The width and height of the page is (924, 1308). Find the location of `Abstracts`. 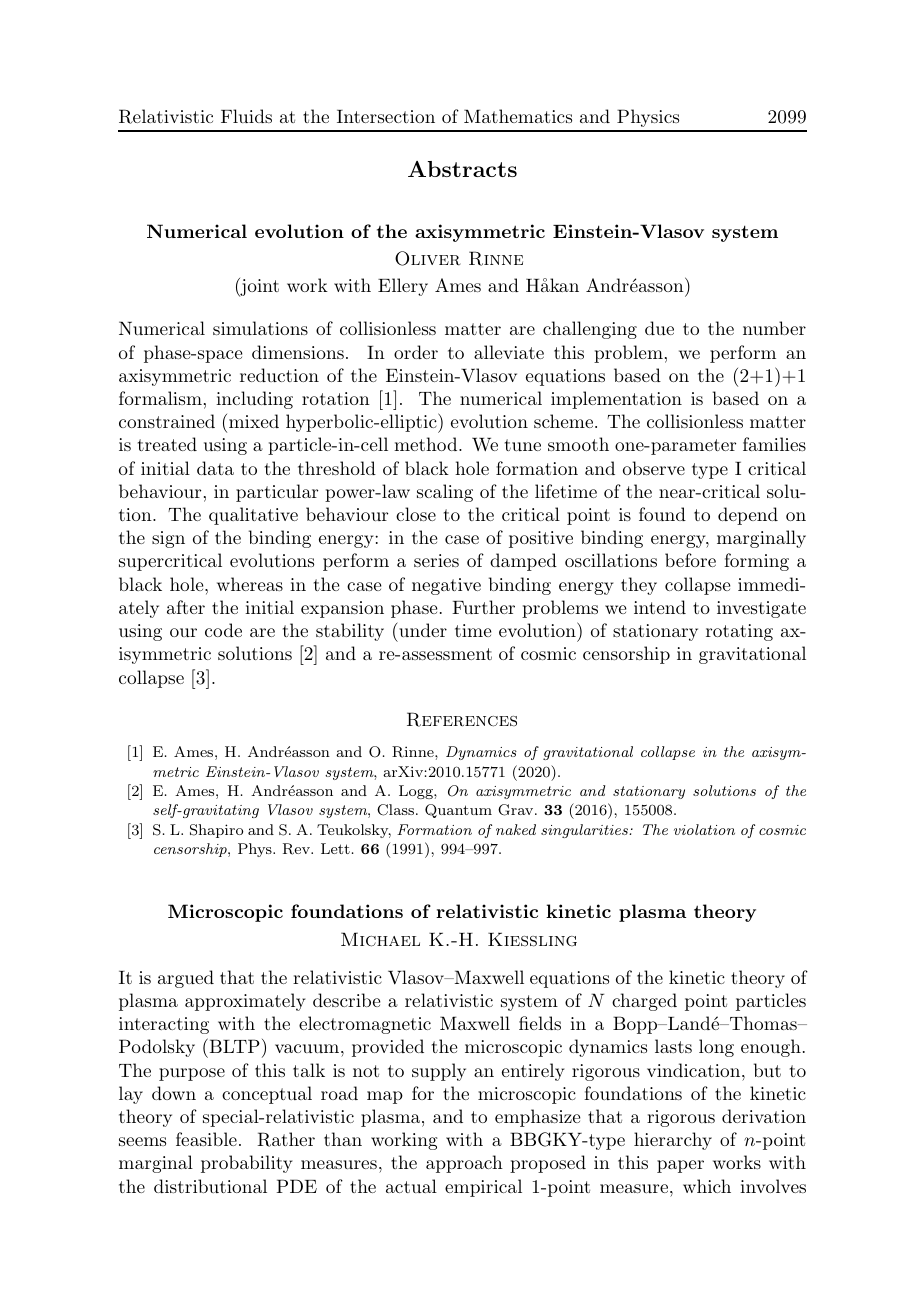

Abstracts is located at coordinates (462, 169).
